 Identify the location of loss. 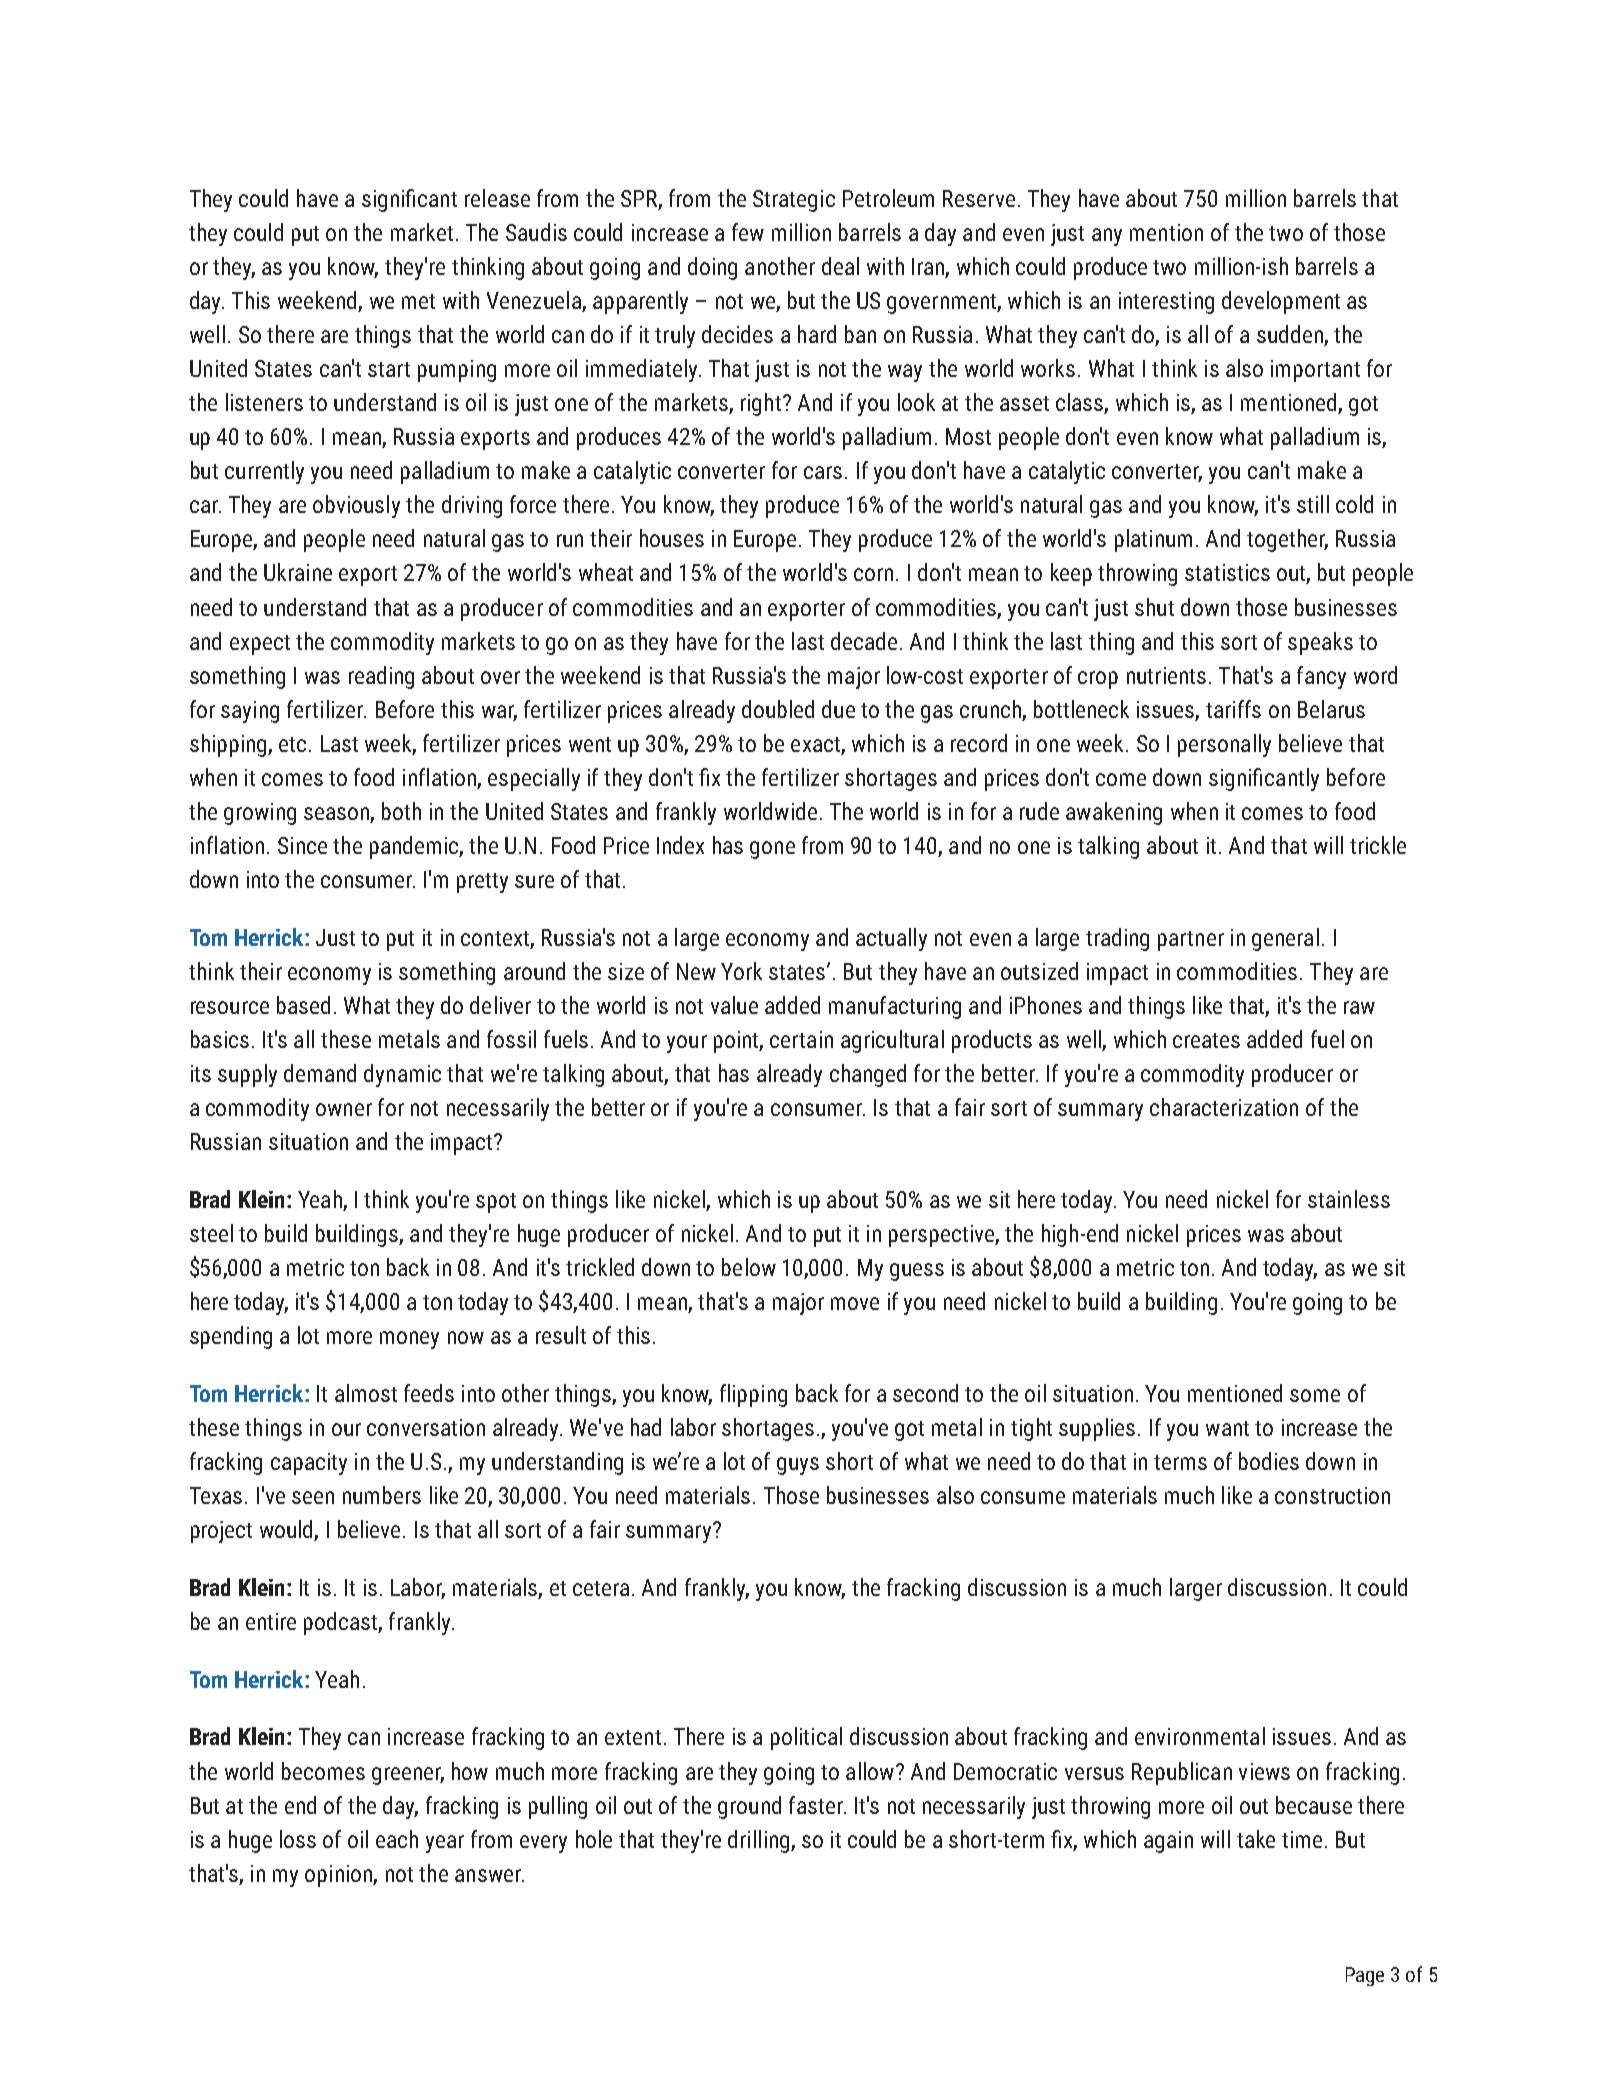
(298, 1839).
